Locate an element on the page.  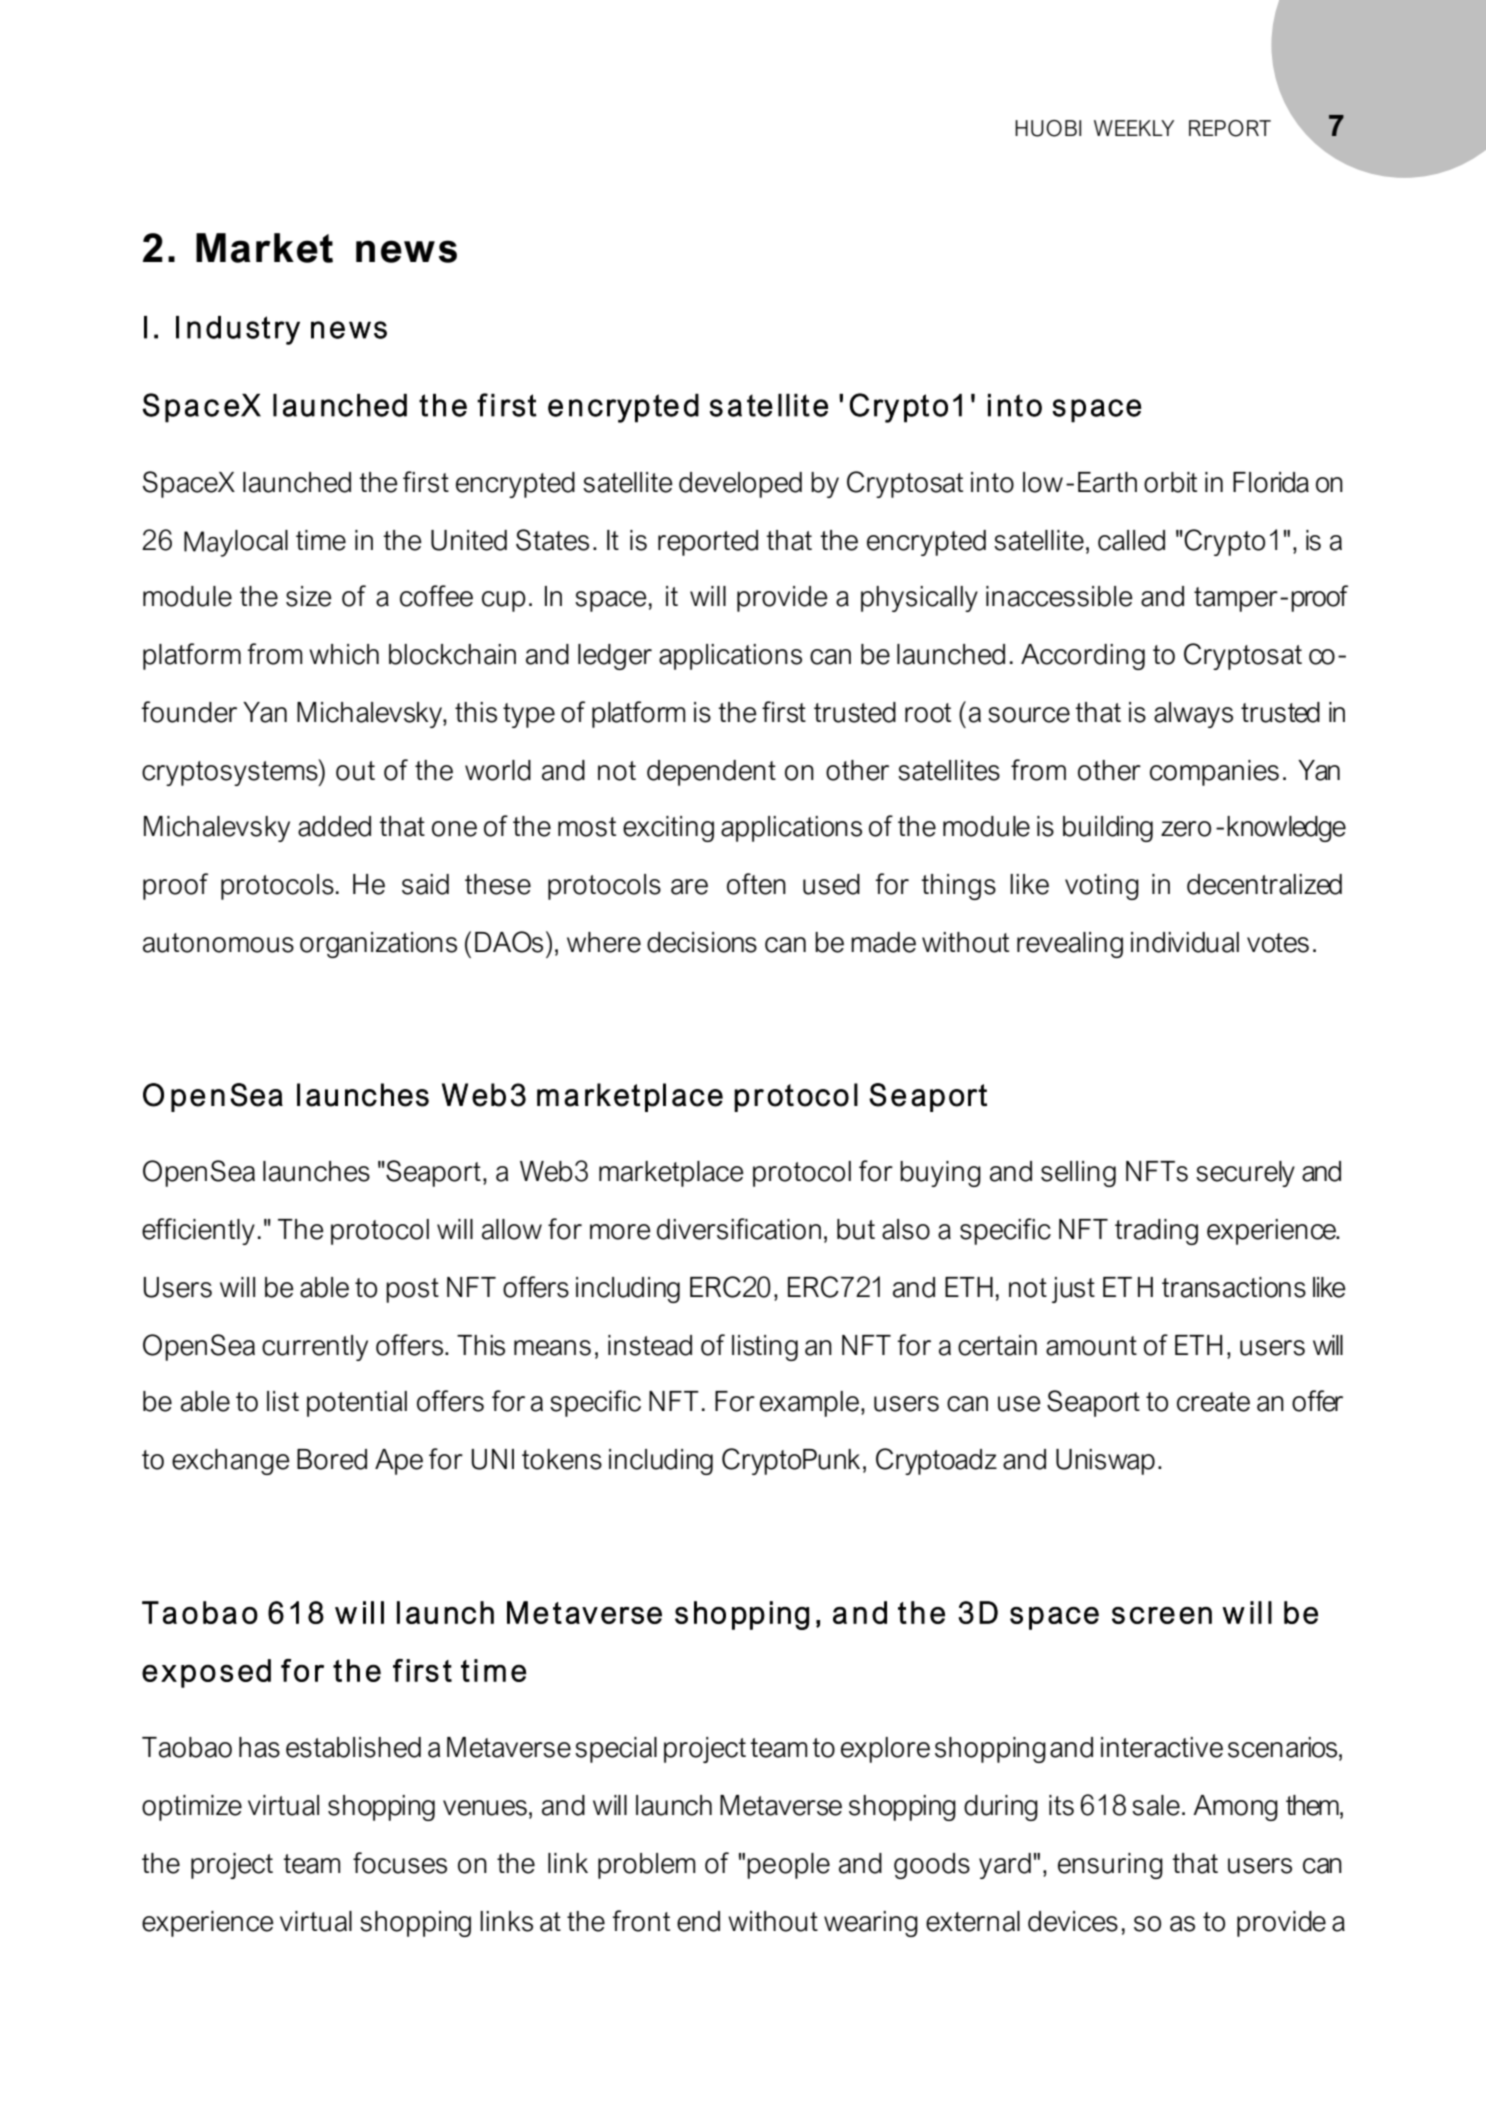
focuses is located at coordinates (400, 1863).
